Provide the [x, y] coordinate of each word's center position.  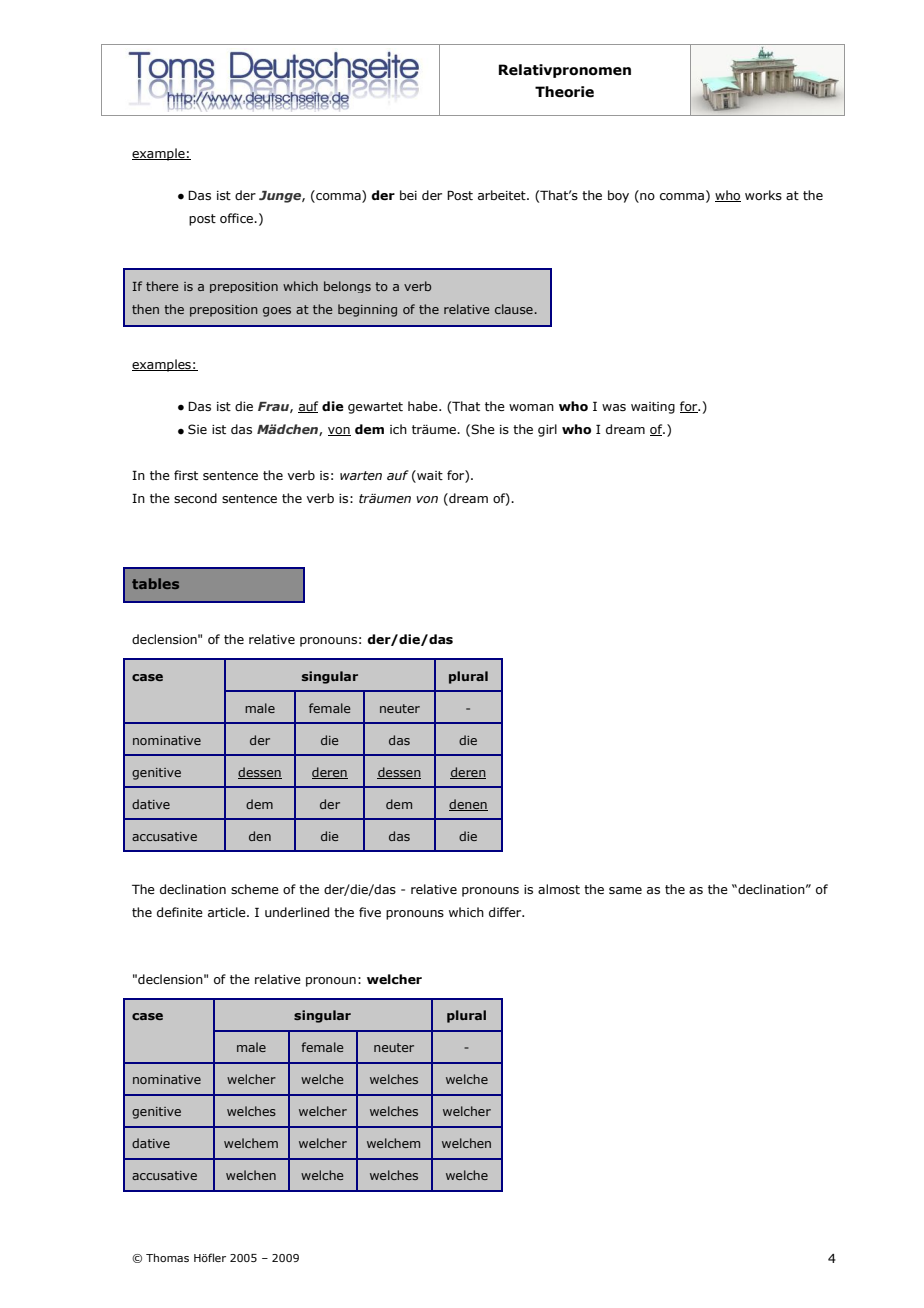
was [614, 407]
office [237, 218]
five [370, 912]
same [625, 890]
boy [618, 196]
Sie [197, 429]
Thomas [167, 1257]
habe [424, 406]
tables [155, 583]
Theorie [564, 92]
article [228, 912]
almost [559, 889]
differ [506, 912]
